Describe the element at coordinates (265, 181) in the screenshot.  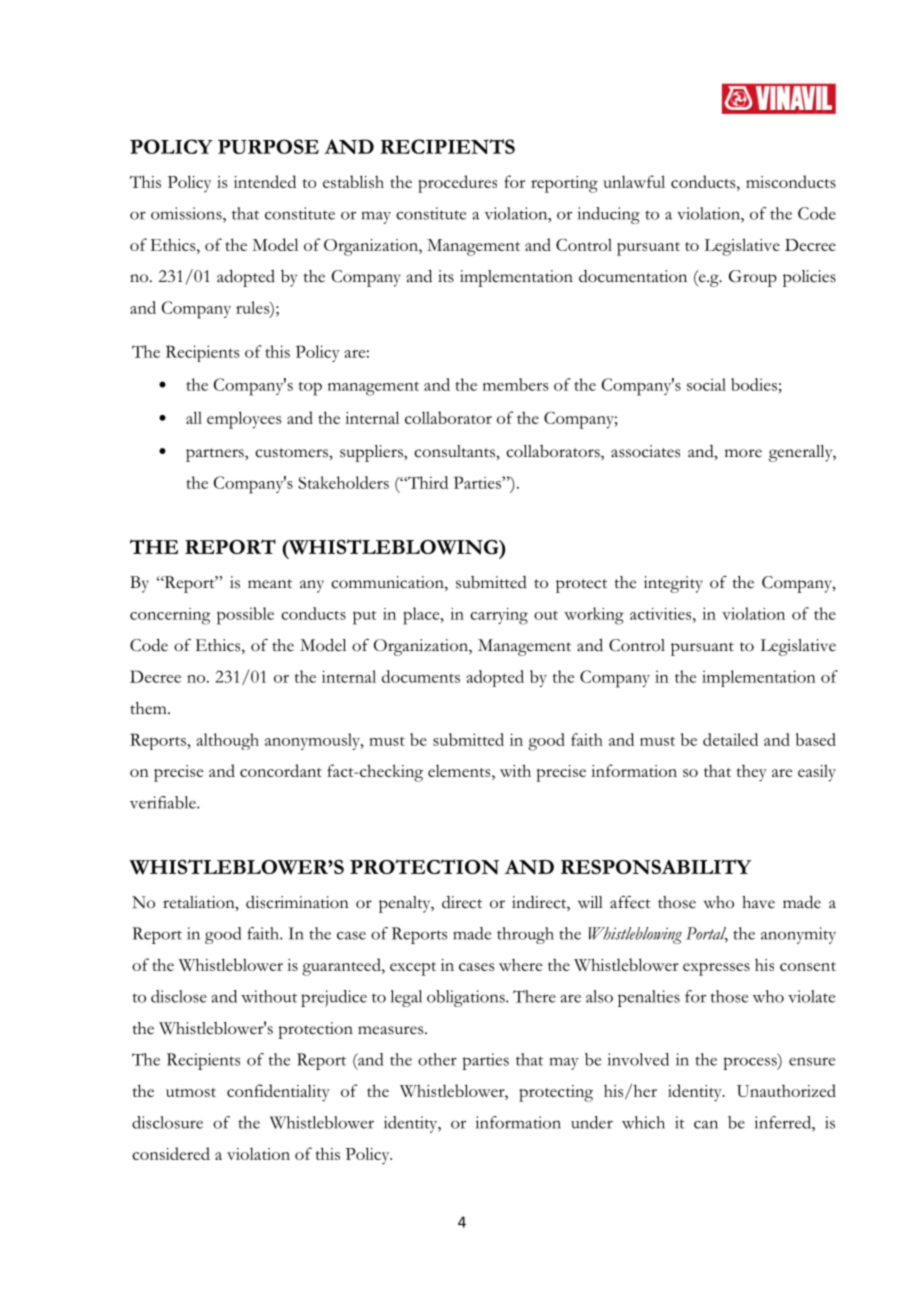
I see `intended` at that location.
